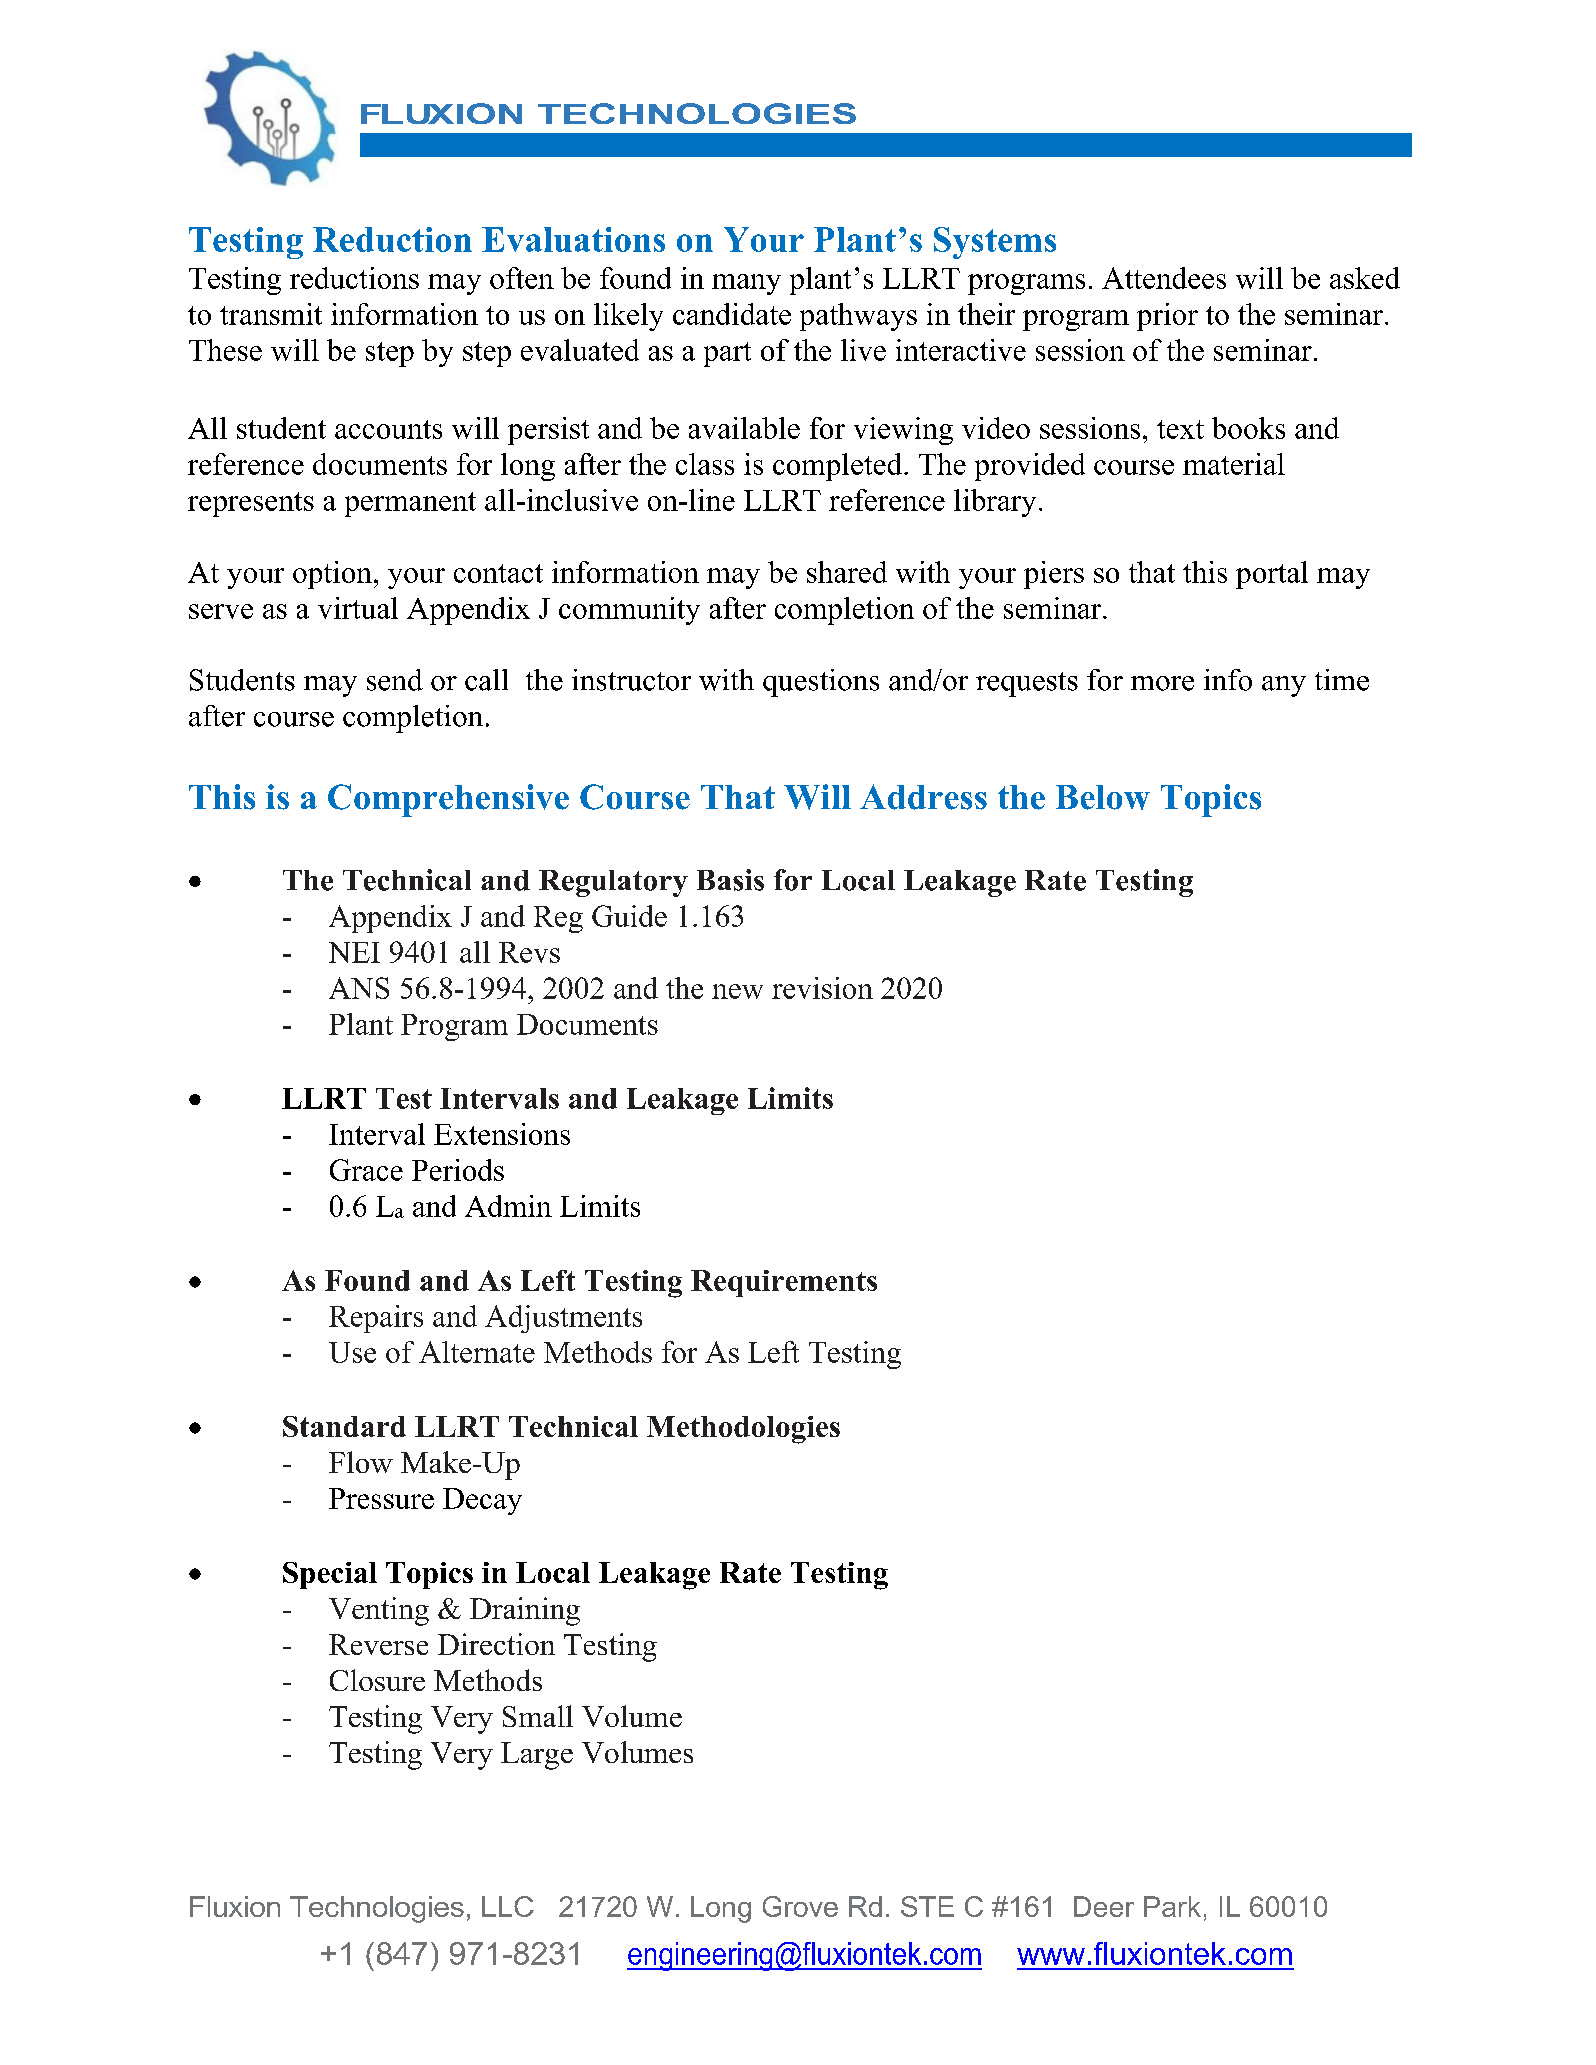 Image resolution: width=1596 pixels, height=2065 pixels. What do you see at coordinates (784, 1283) in the screenshot?
I see `Requirements` at bounding box center [784, 1283].
